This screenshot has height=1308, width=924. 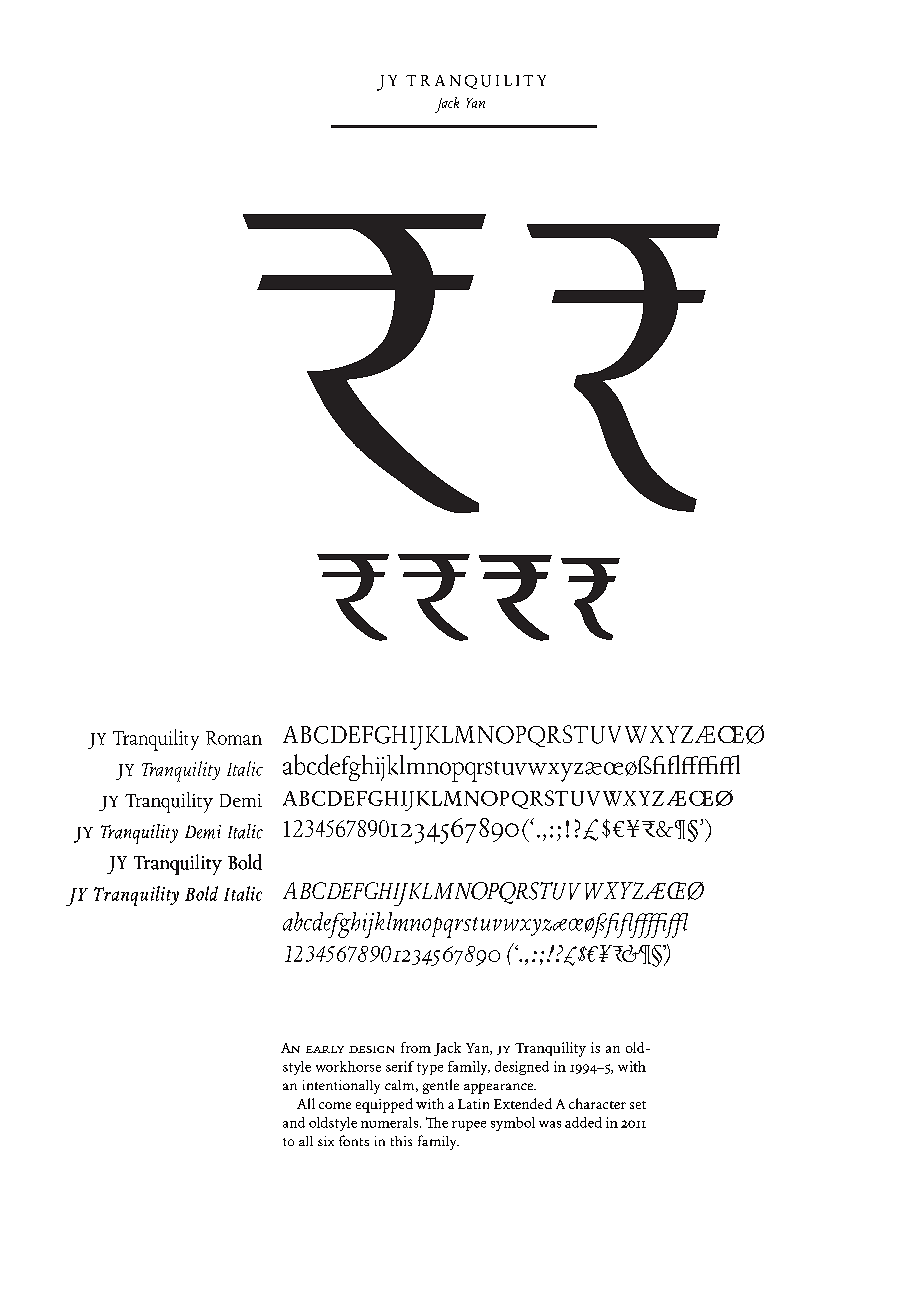 What do you see at coordinates (441, 1086) in the screenshot?
I see `gentle` at bounding box center [441, 1086].
